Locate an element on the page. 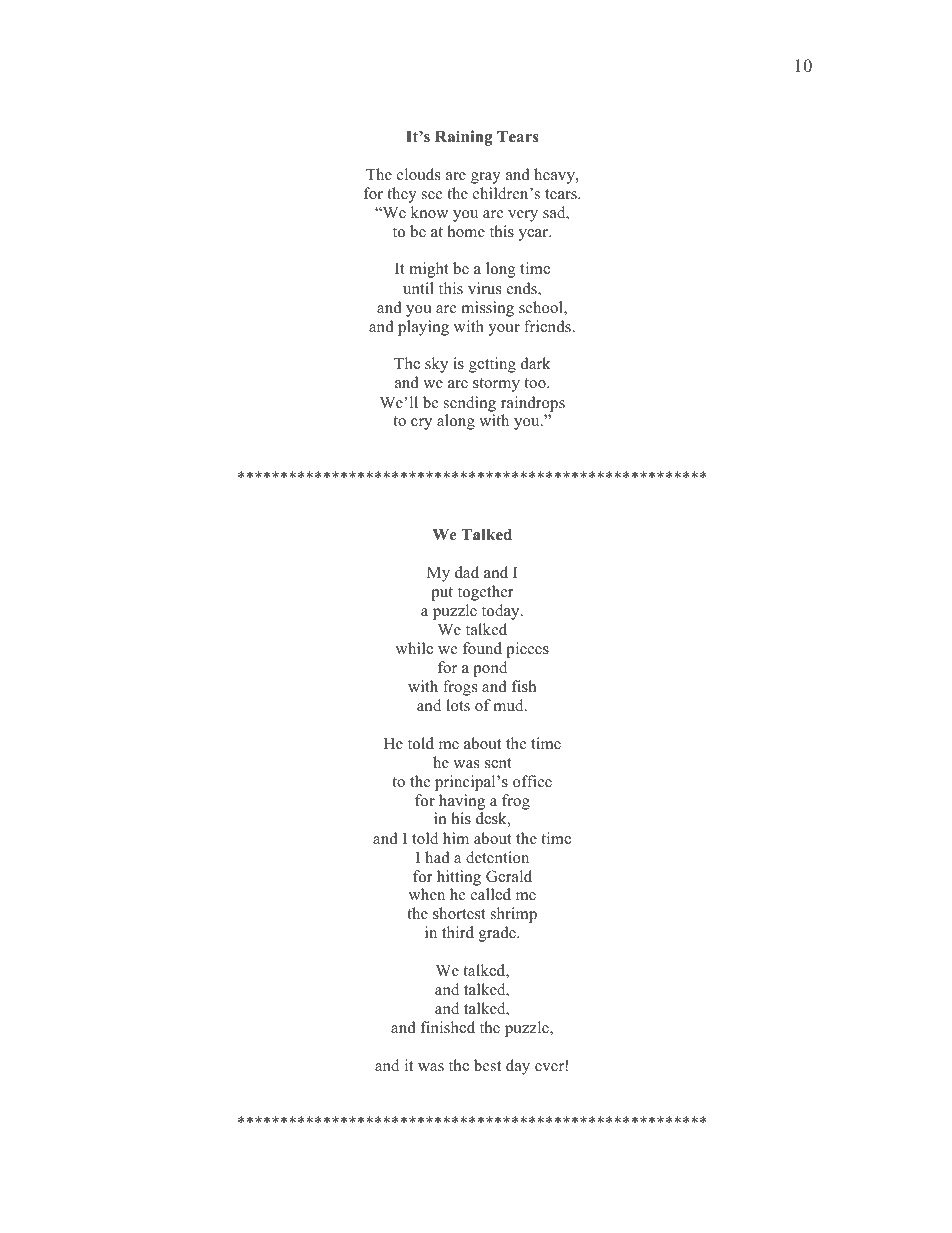  grade is located at coordinates (498, 934).
